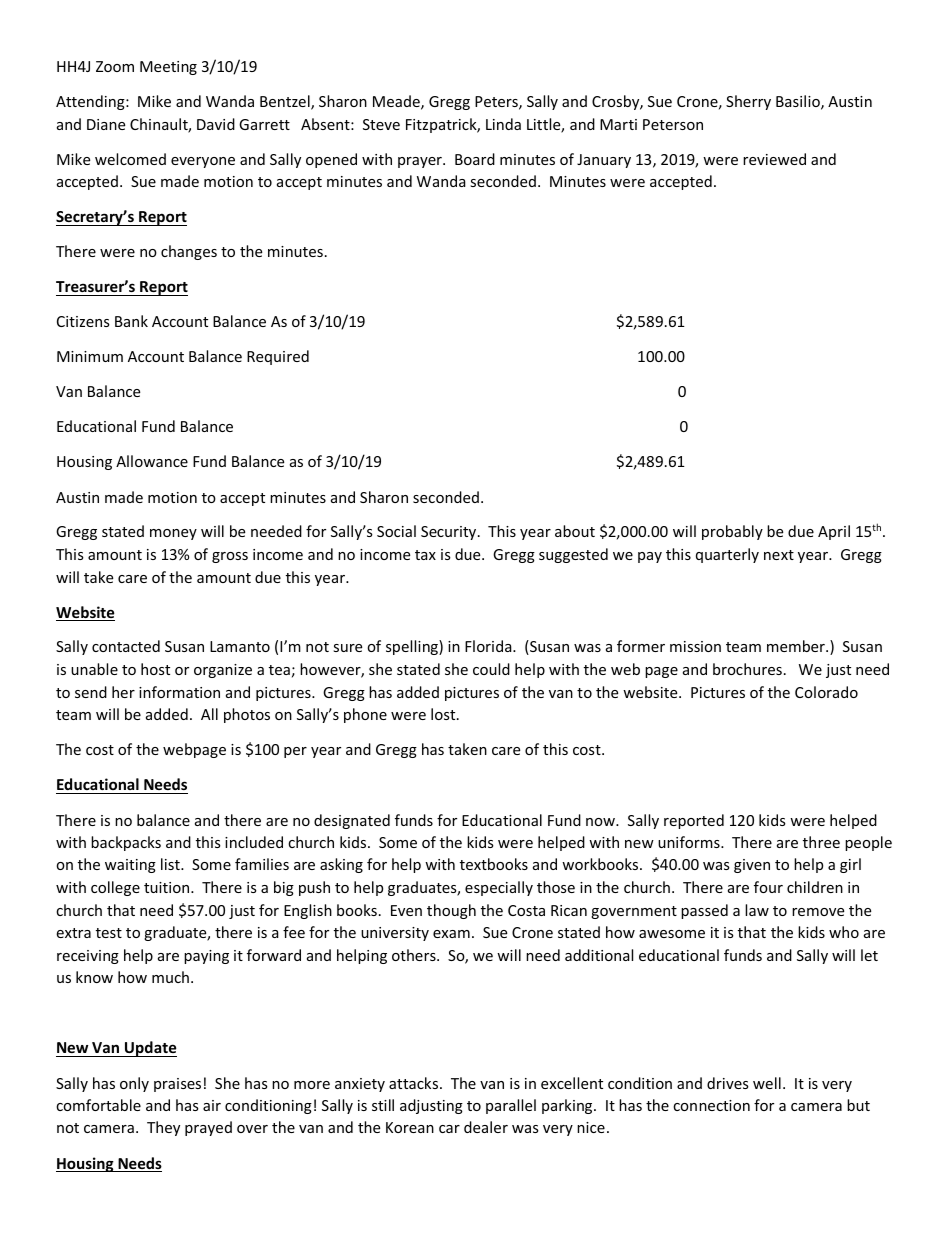 The width and height of the document is (952, 1233). Describe the element at coordinates (171, 864) in the document. I see `list` at that location.
